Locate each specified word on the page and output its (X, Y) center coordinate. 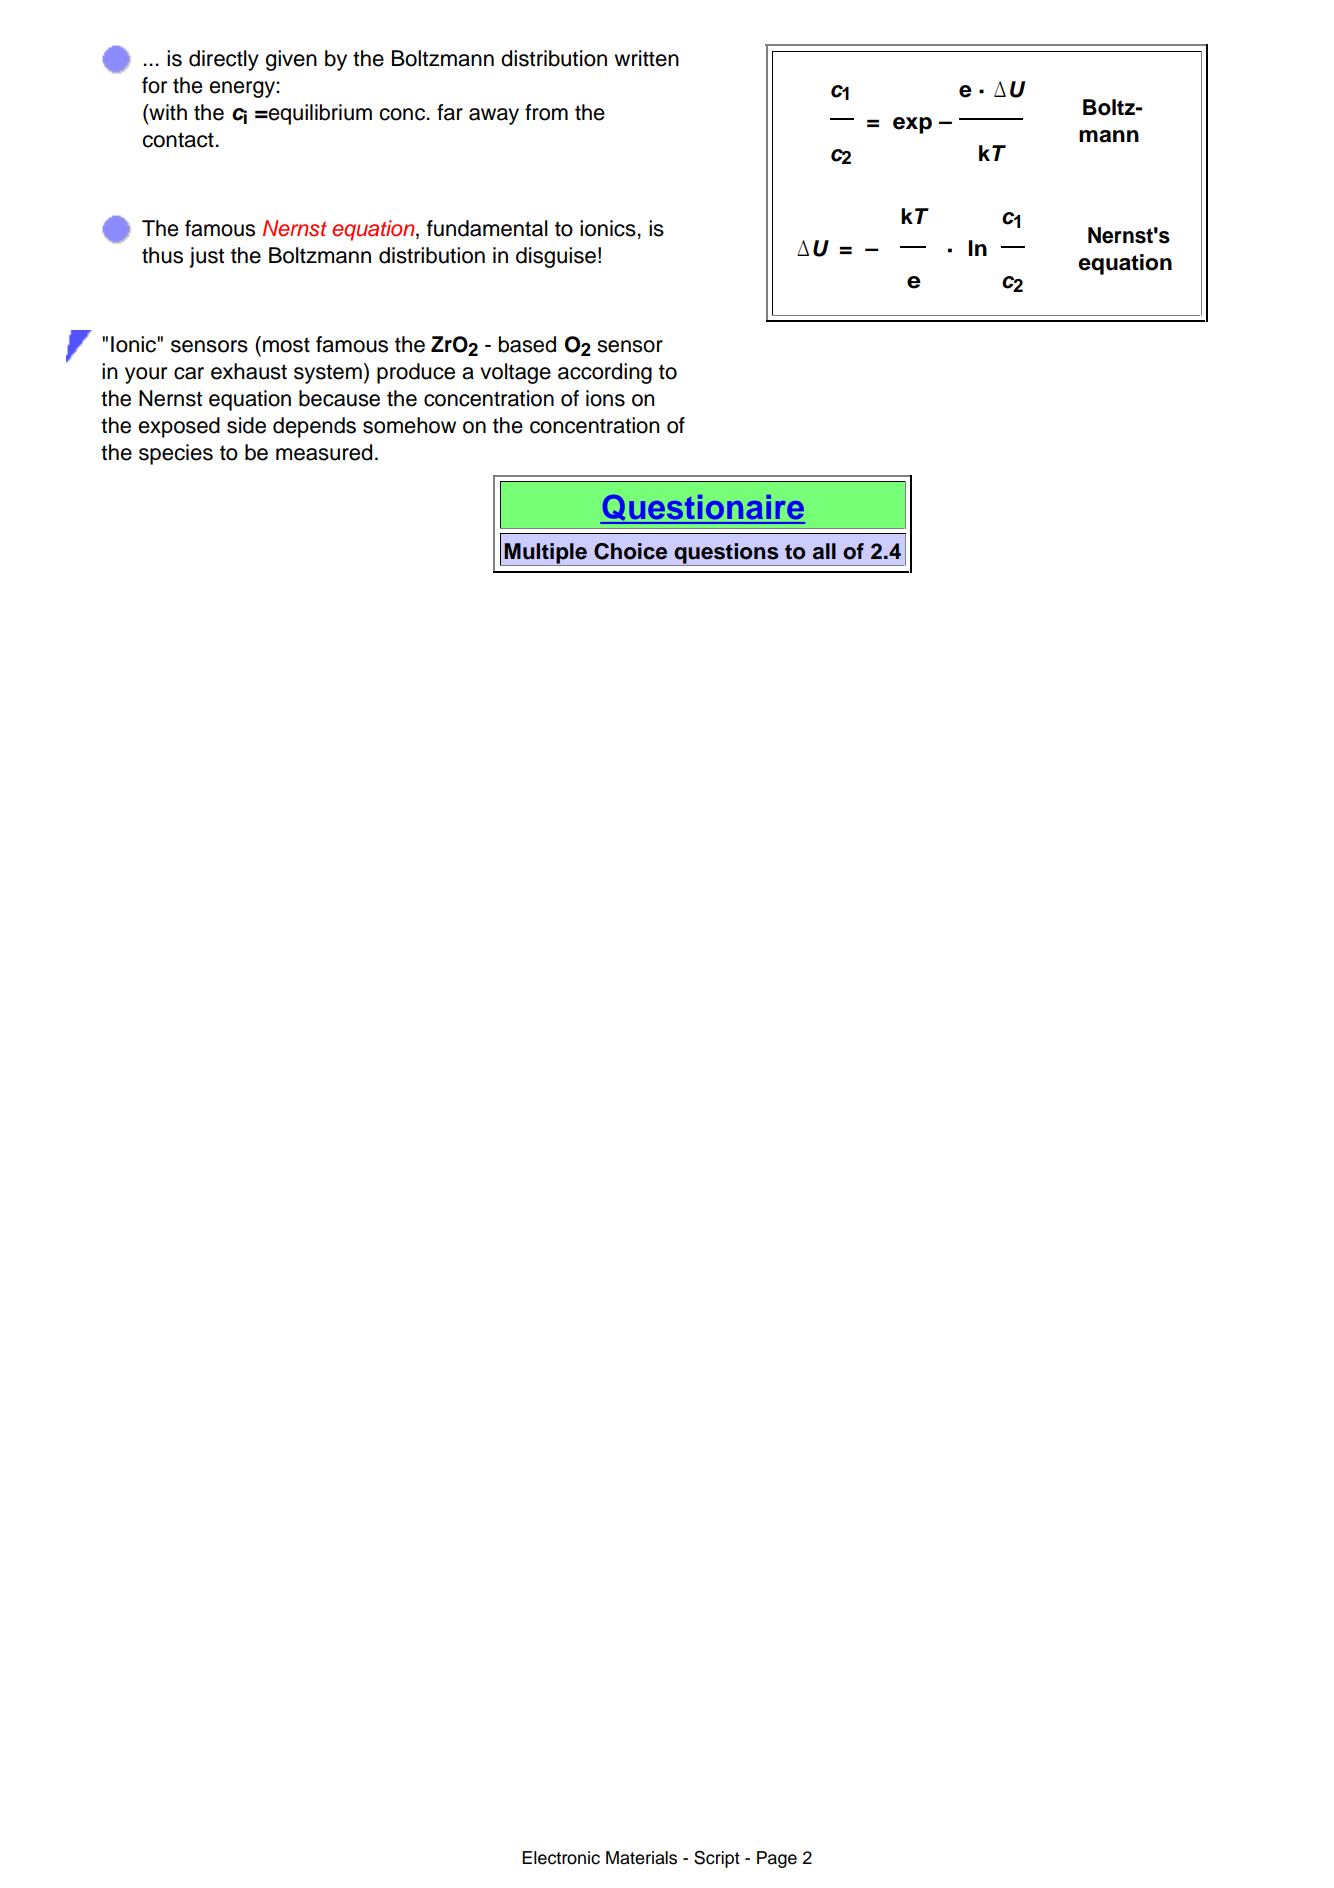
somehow (409, 425)
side (246, 425)
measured (324, 452)
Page (777, 1859)
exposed (179, 427)
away (494, 116)
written (647, 58)
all (824, 551)
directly (224, 60)
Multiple (546, 554)
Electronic (561, 1858)
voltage (515, 373)
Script (717, 1859)
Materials (641, 1858)
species (176, 454)
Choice (630, 551)
